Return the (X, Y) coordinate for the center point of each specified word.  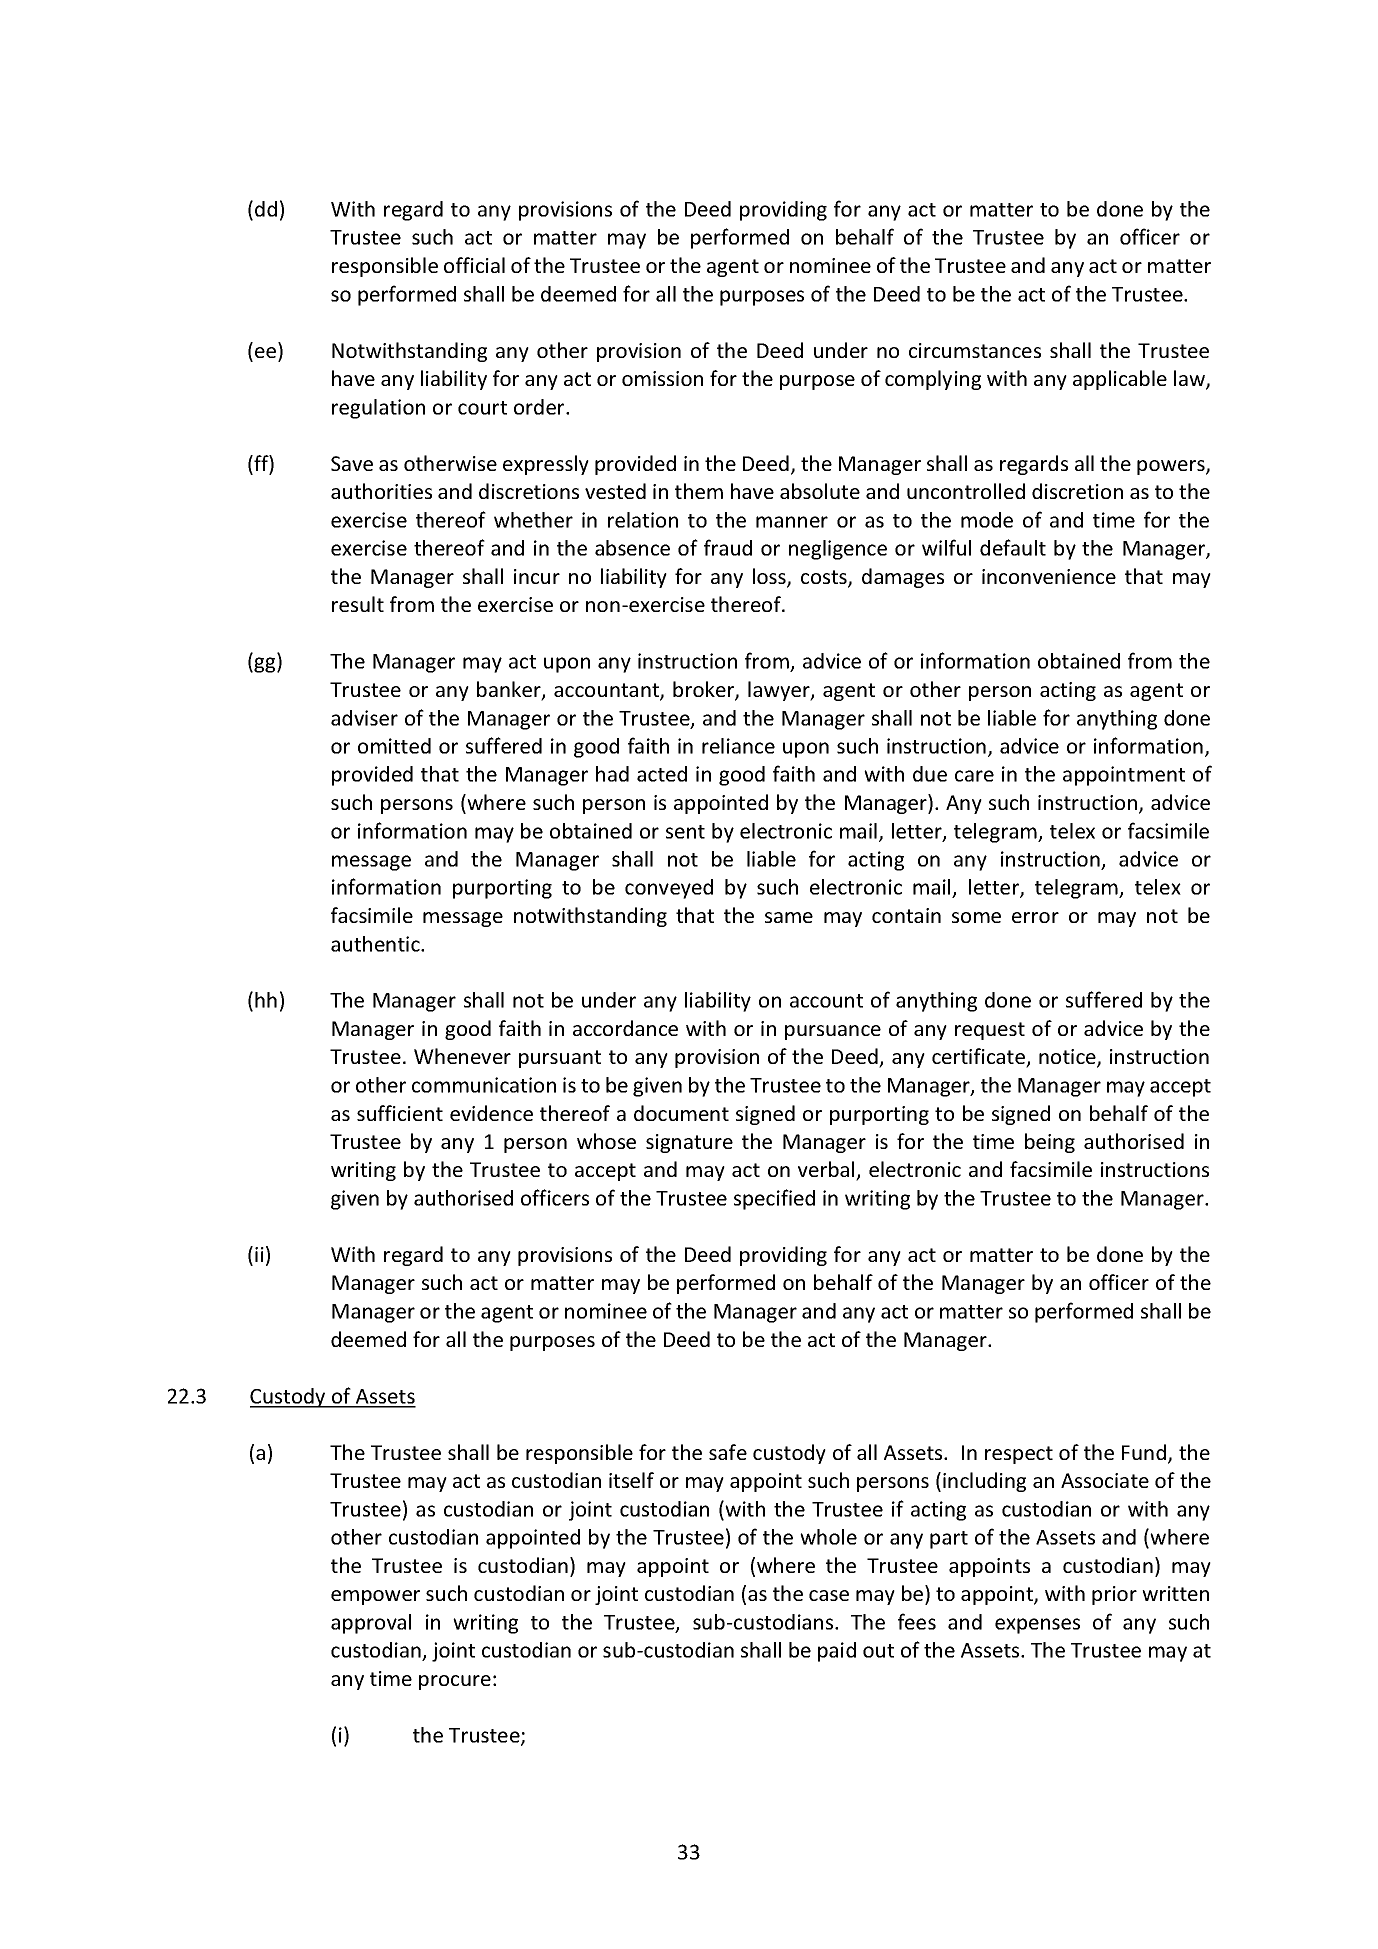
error (1035, 917)
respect (1019, 1455)
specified (774, 1199)
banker (510, 690)
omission (662, 378)
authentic (376, 944)
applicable (1120, 380)
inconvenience (1049, 576)
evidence (491, 1113)
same (789, 917)
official (474, 265)
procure (455, 1682)
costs (825, 578)
